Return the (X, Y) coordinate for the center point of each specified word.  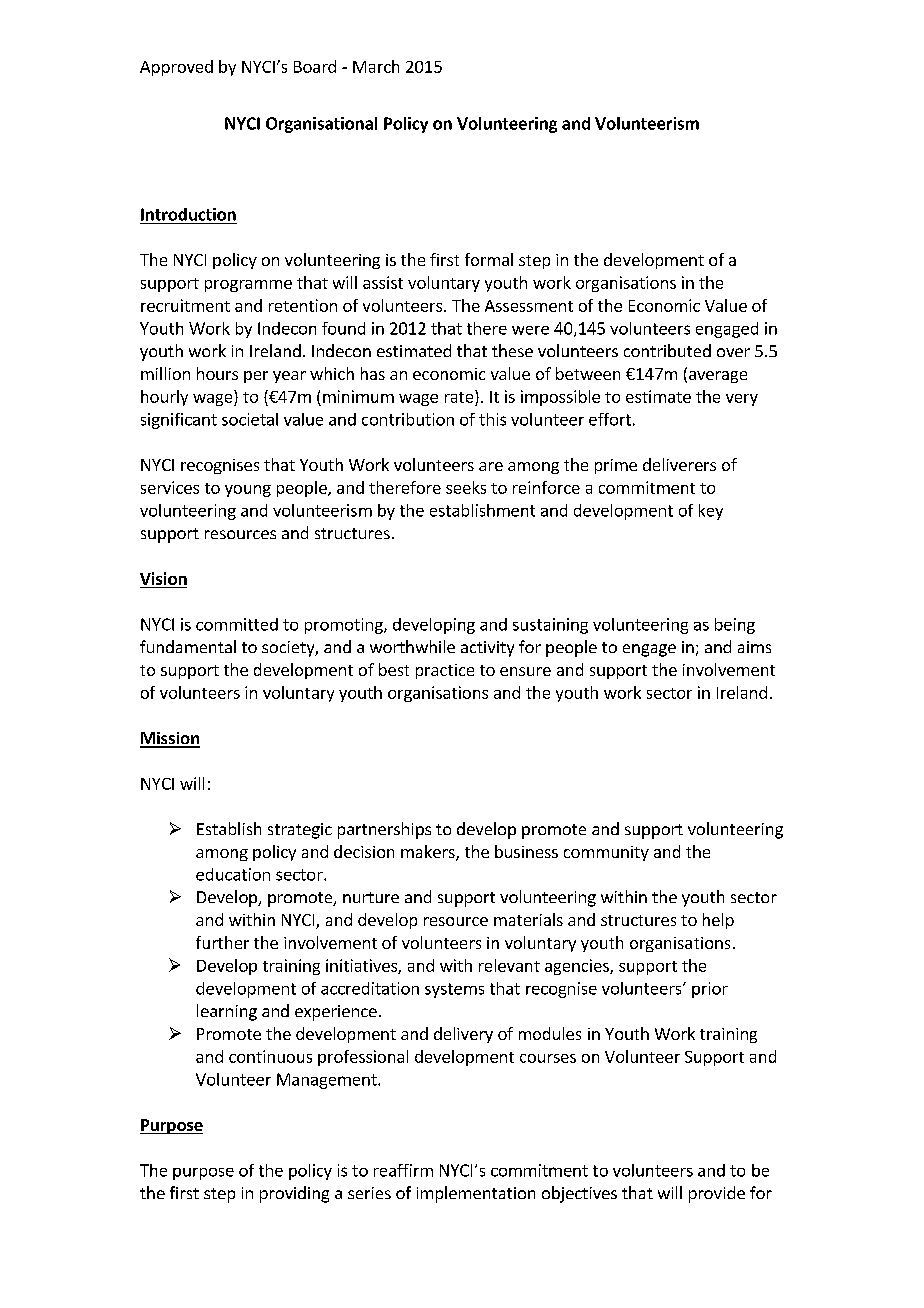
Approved (176, 68)
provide (717, 1194)
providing (294, 1194)
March (376, 66)
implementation (476, 1194)
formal (489, 259)
